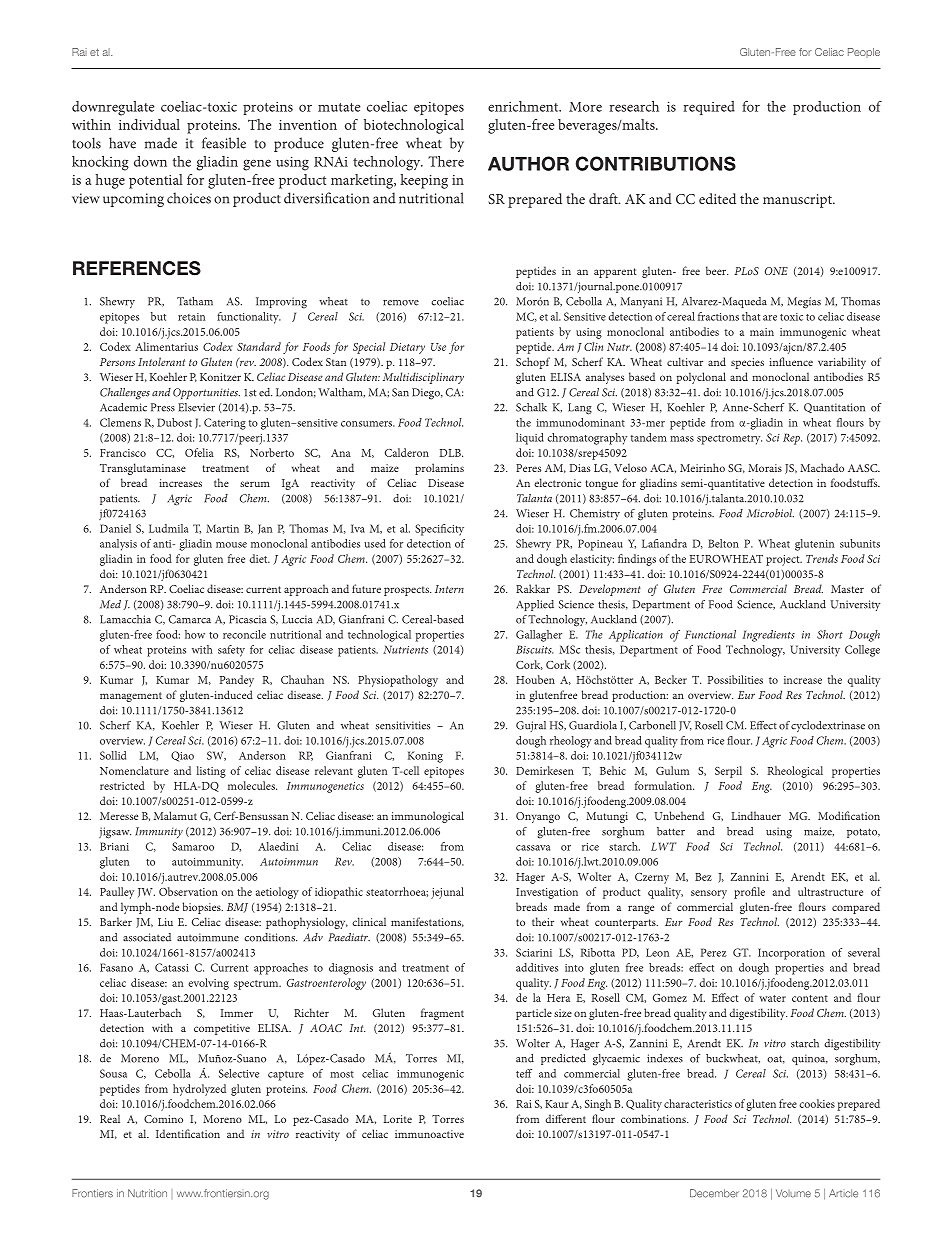  What do you see at coordinates (449, 589) in the image?
I see `Intern` at bounding box center [449, 589].
